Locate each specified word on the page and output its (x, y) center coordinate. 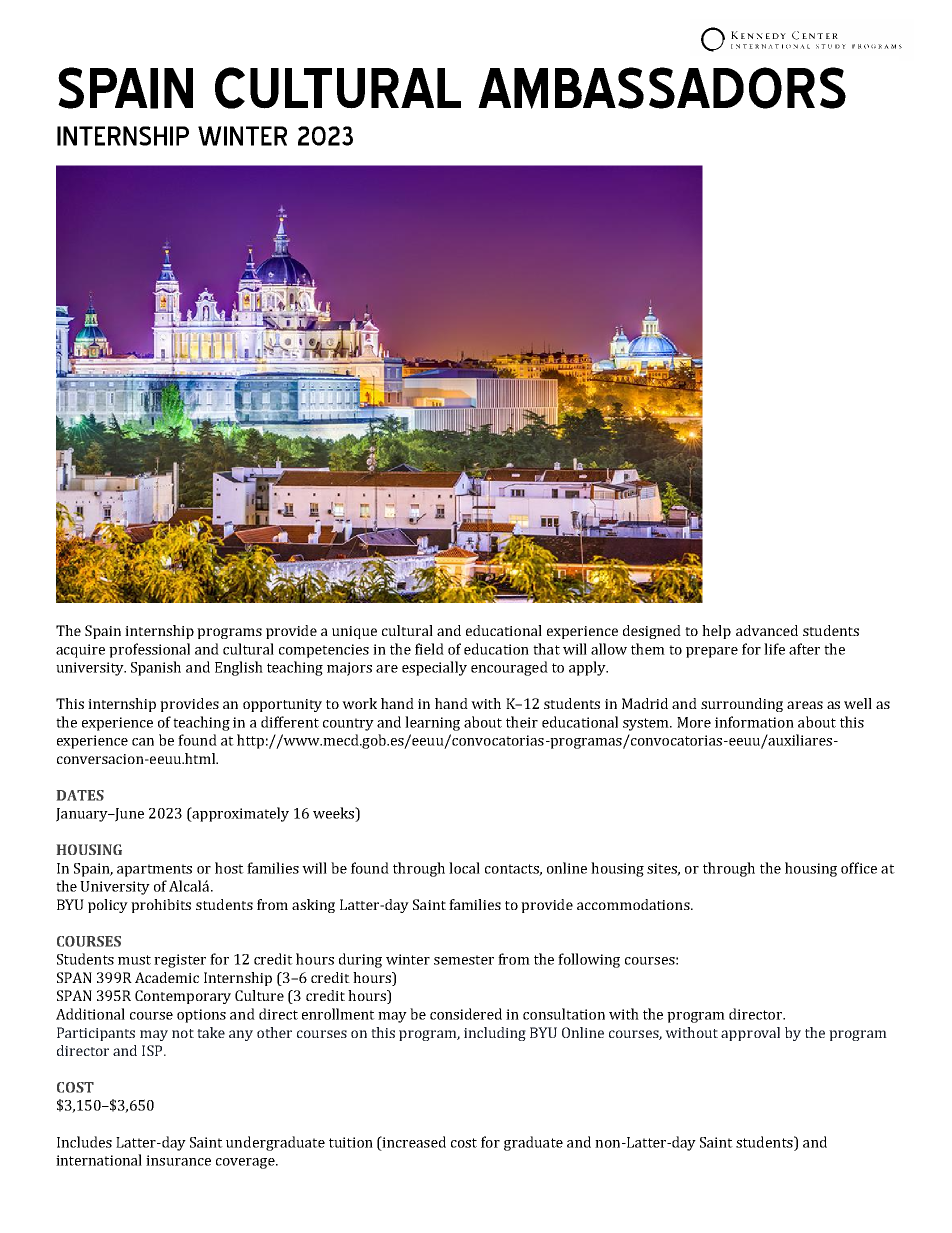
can (143, 742)
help (716, 632)
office (859, 868)
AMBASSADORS (662, 88)
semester (464, 960)
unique (354, 632)
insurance (178, 1160)
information (754, 722)
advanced (767, 630)
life (774, 649)
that (546, 649)
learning (432, 723)
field (429, 649)
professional (149, 650)
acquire (80, 651)
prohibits (161, 906)
